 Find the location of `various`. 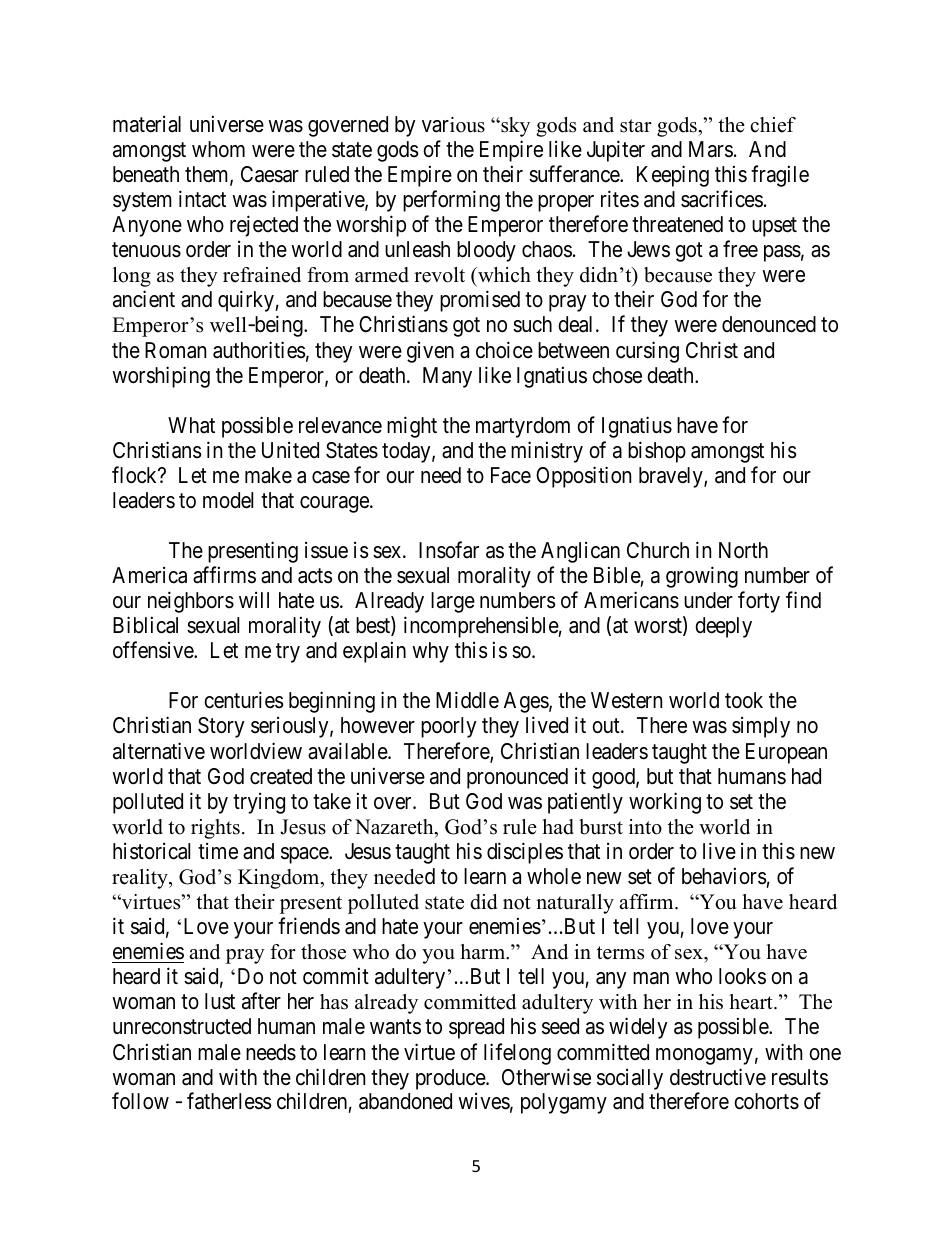

various is located at coordinates (453, 125).
